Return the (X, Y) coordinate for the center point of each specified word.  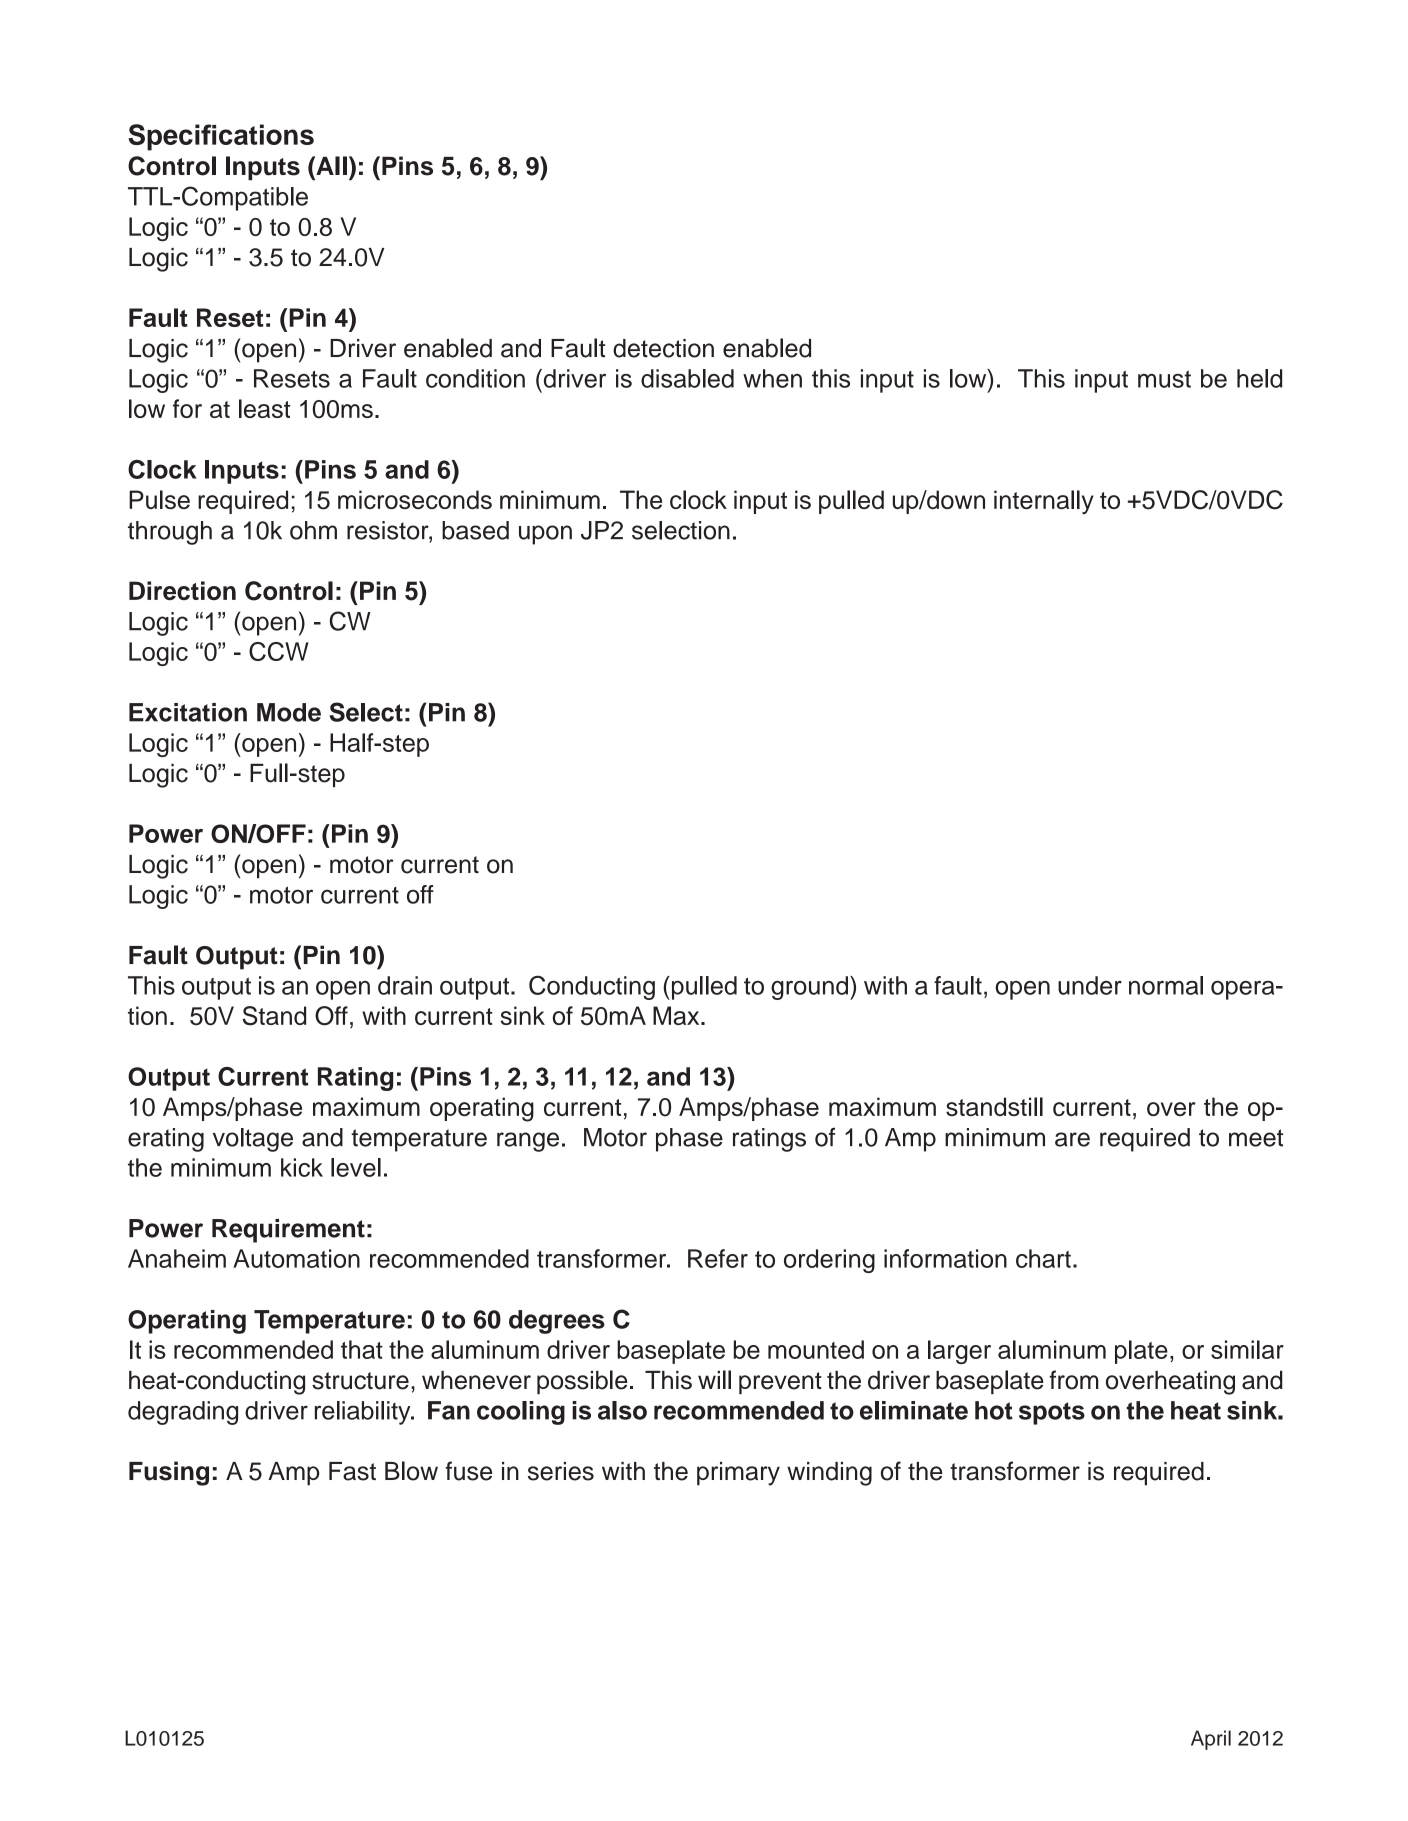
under (1090, 985)
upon (545, 535)
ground (809, 988)
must (1164, 379)
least (264, 408)
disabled (687, 378)
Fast (352, 1471)
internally (1044, 502)
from (1074, 1380)
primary (738, 1474)
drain (405, 985)
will (714, 1379)
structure (360, 1381)
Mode (289, 712)
